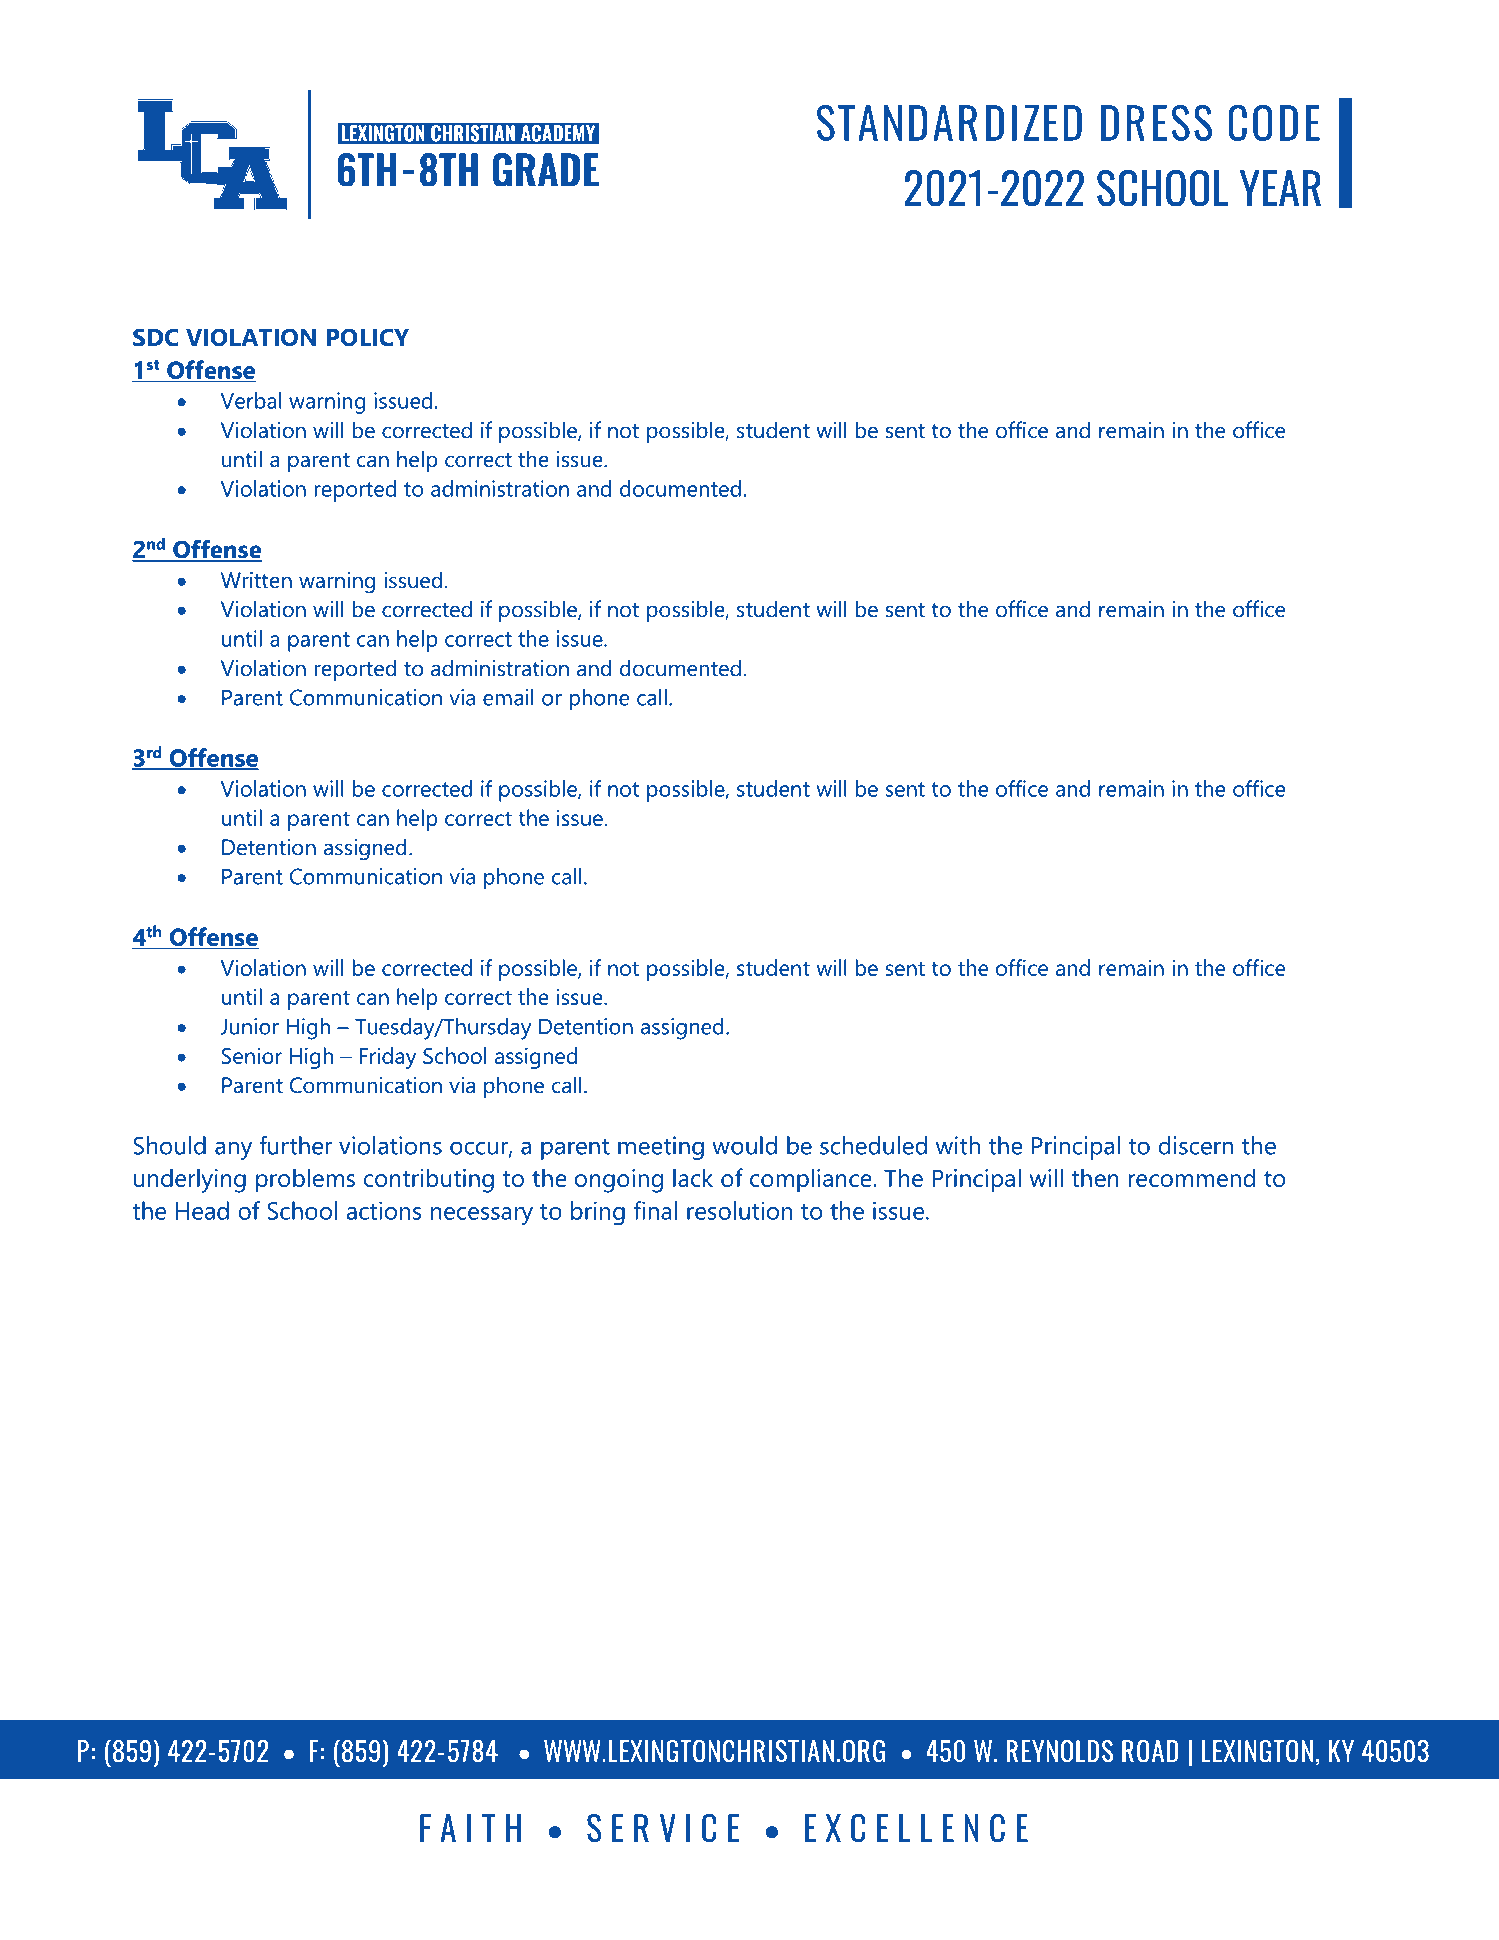 Image resolution: width=1499 pixels, height=1940 pixels. Describe the element at coordinates (368, 337) in the document. I see `POLICY` at that location.
